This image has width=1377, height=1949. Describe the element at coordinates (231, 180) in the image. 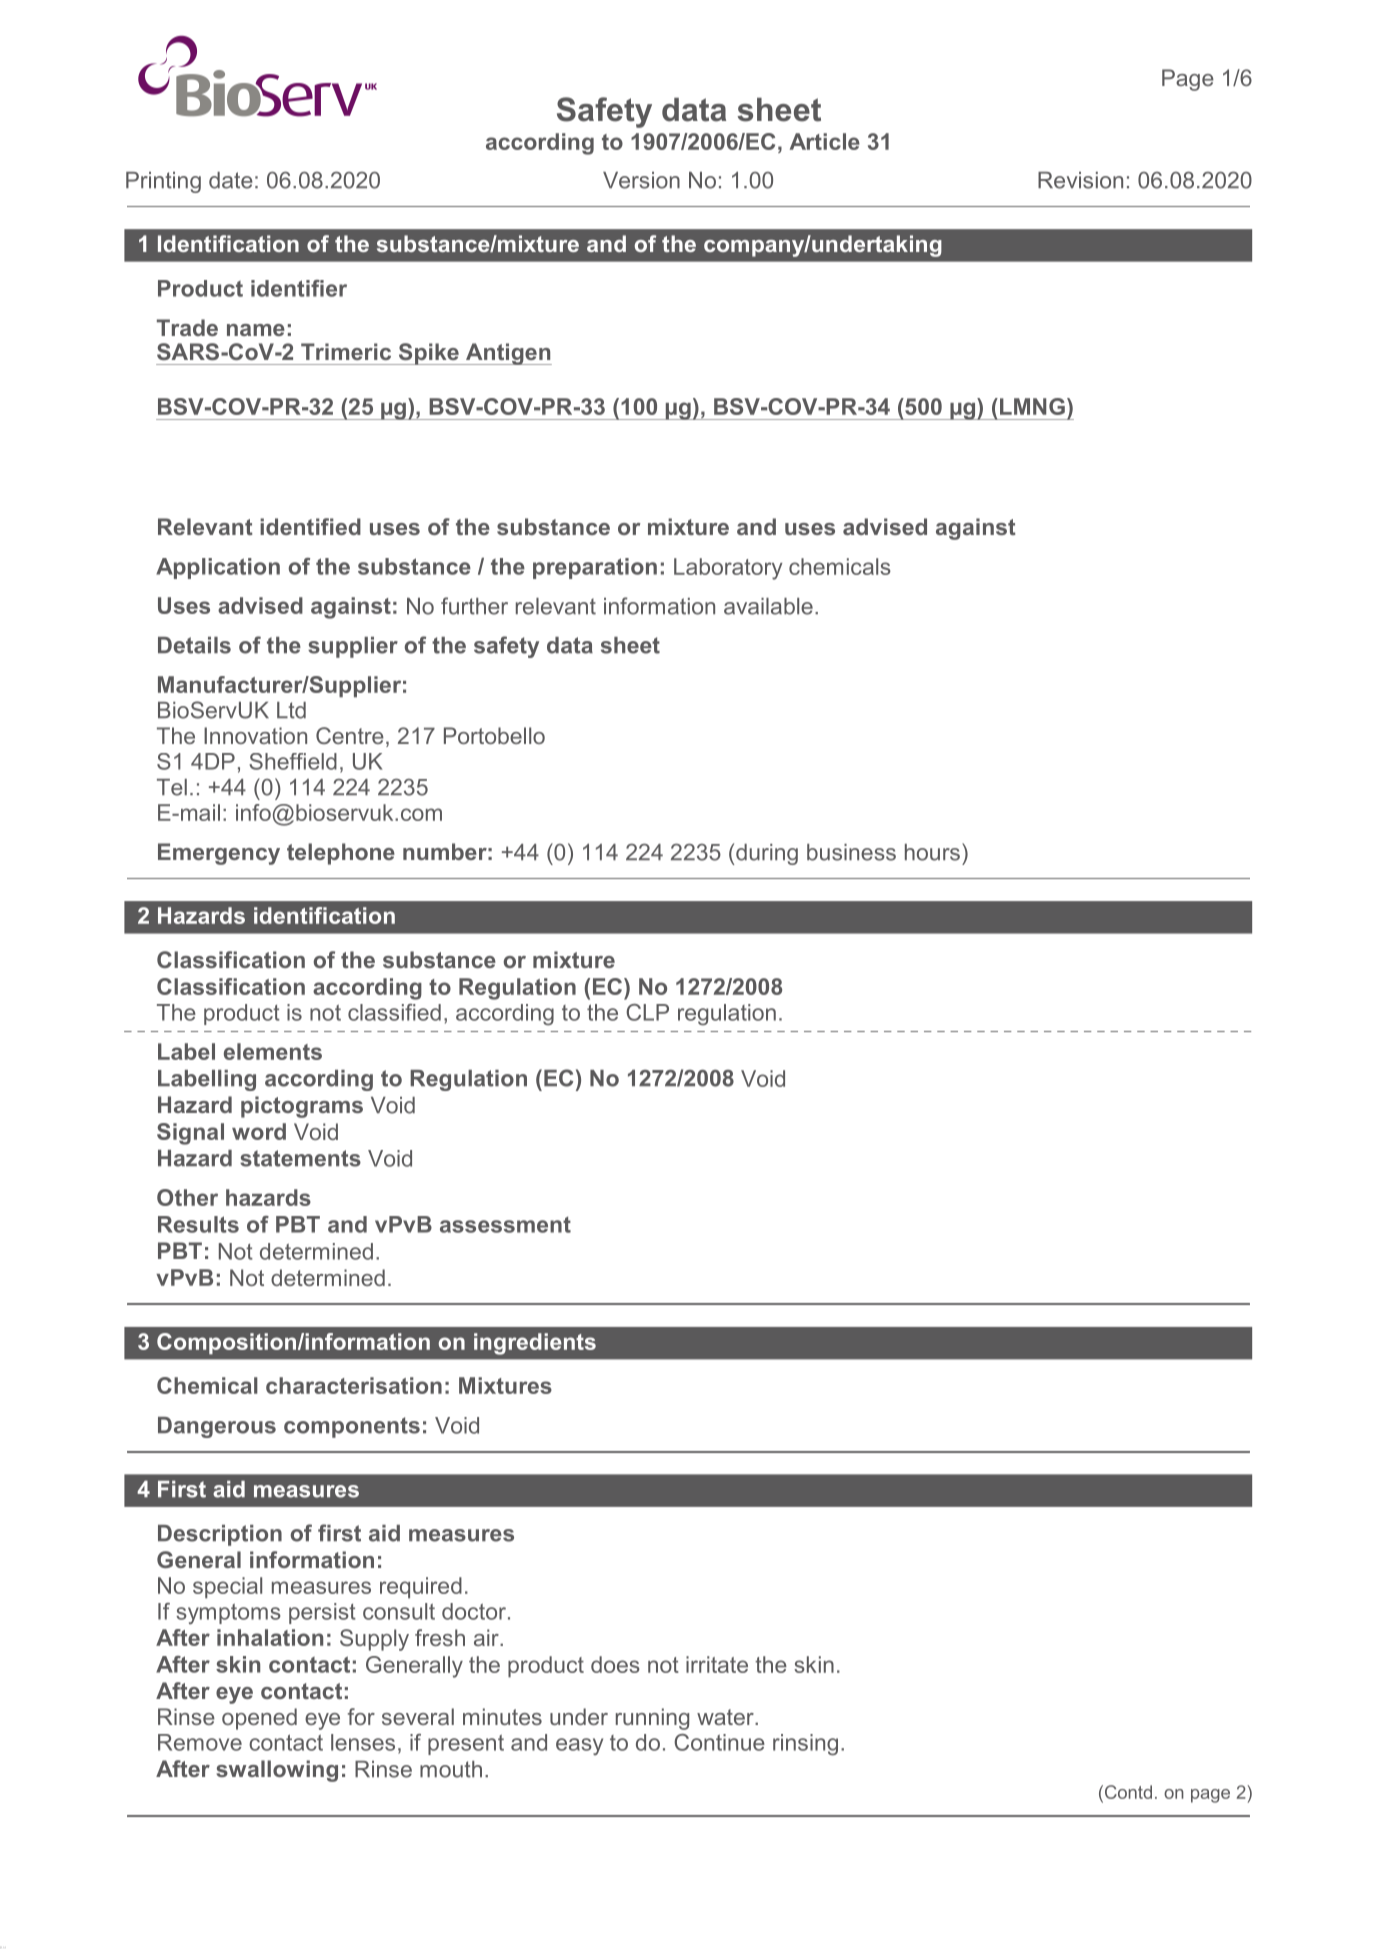

I see `date` at that location.
